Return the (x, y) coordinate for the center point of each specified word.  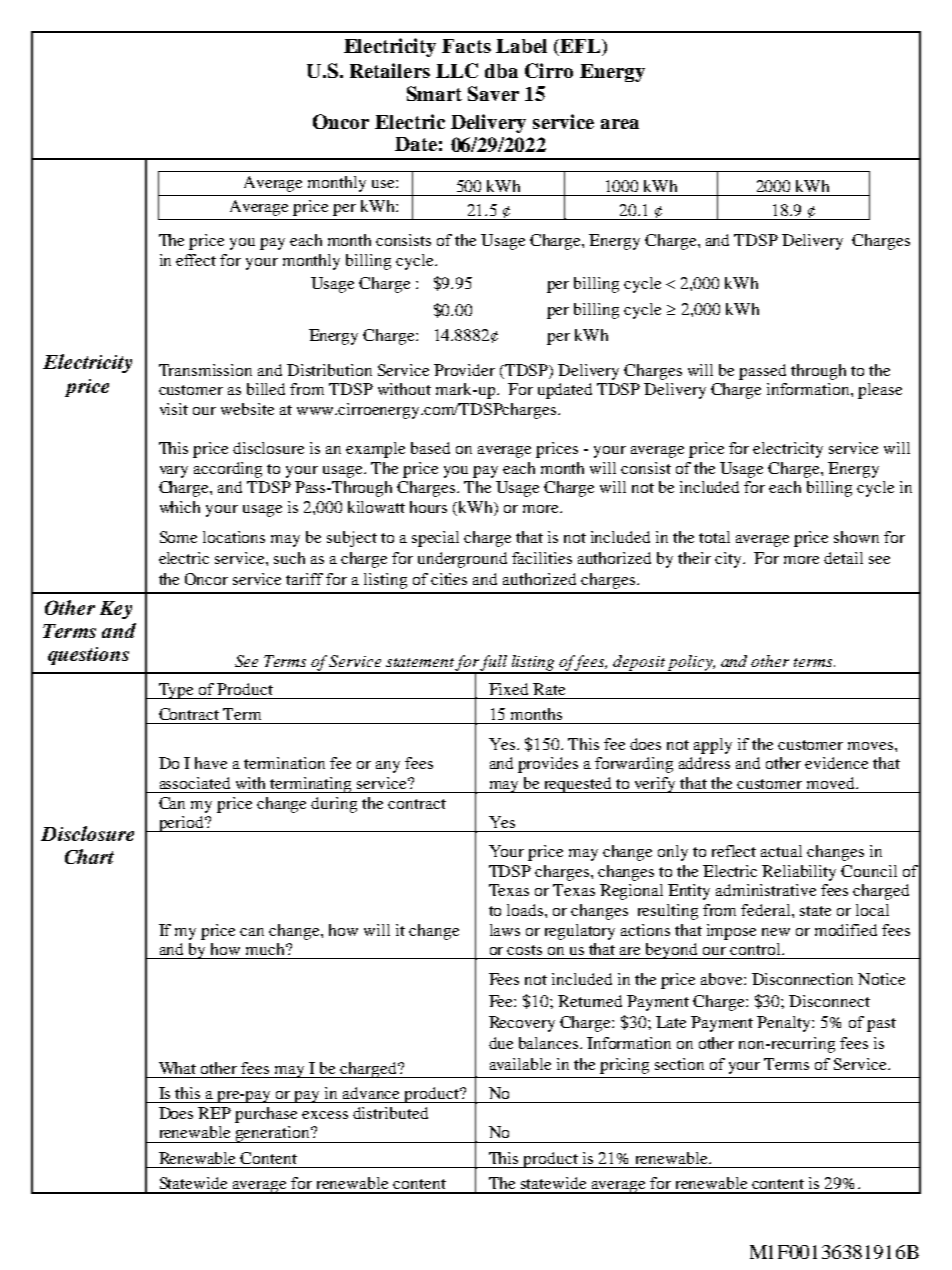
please (880, 391)
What (177, 1068)
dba (501, 71)
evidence (836, 763)
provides (548, 765)
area (620, 124)
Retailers (390, 70)
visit (174, 409)
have (211, 763)
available (520, 1064)
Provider (464, 370)
